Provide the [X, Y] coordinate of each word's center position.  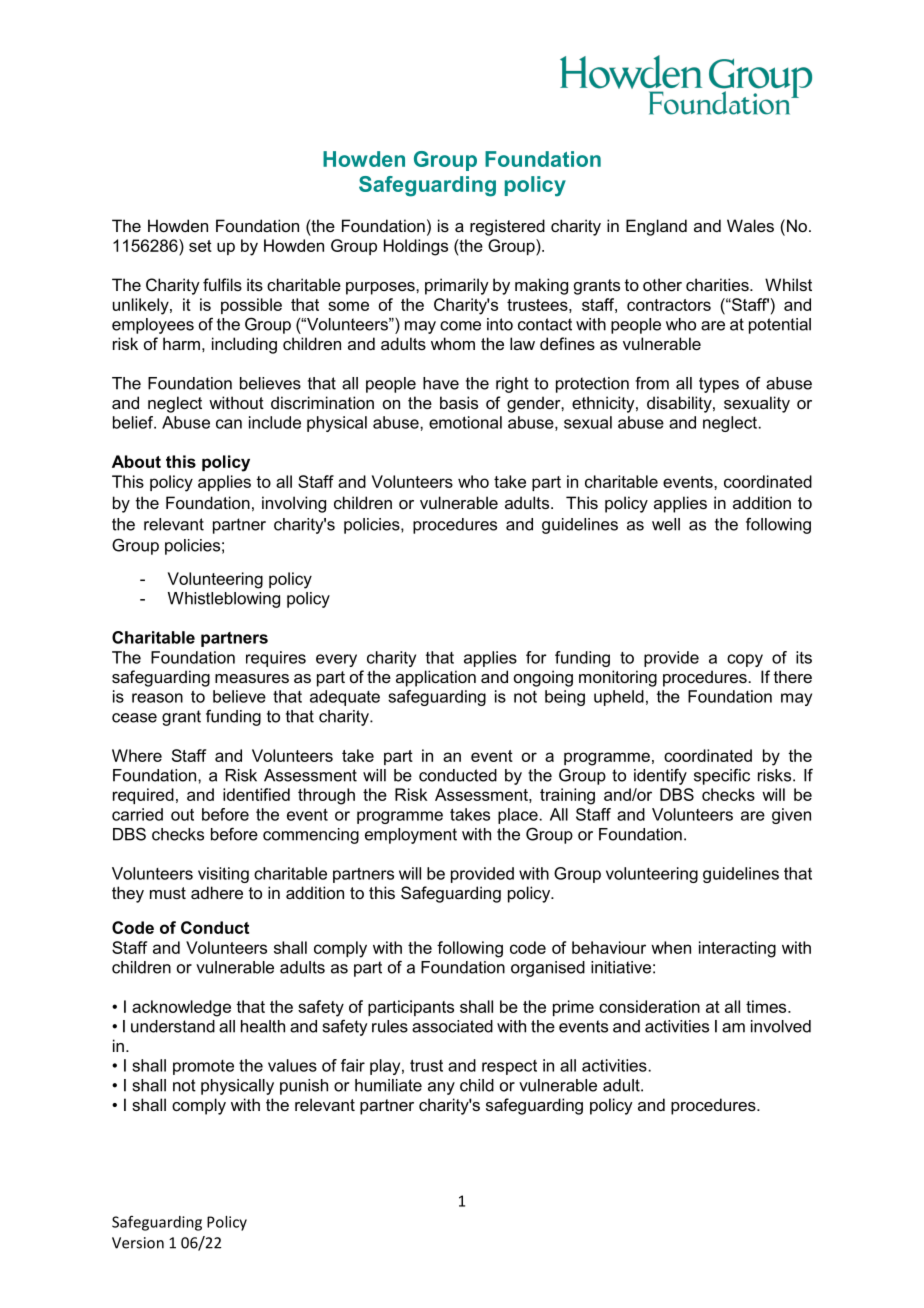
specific [722, 777]
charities [718, 284]
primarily [457, 286]
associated [452, 1026]
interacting [737, 949]
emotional [465, 422]
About [136, 461]
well [666, 524]
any [441, 1088]
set [200, 246]
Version [138, 1243]
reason [157, 698]
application [436, 678]
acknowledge [181, 1008]
